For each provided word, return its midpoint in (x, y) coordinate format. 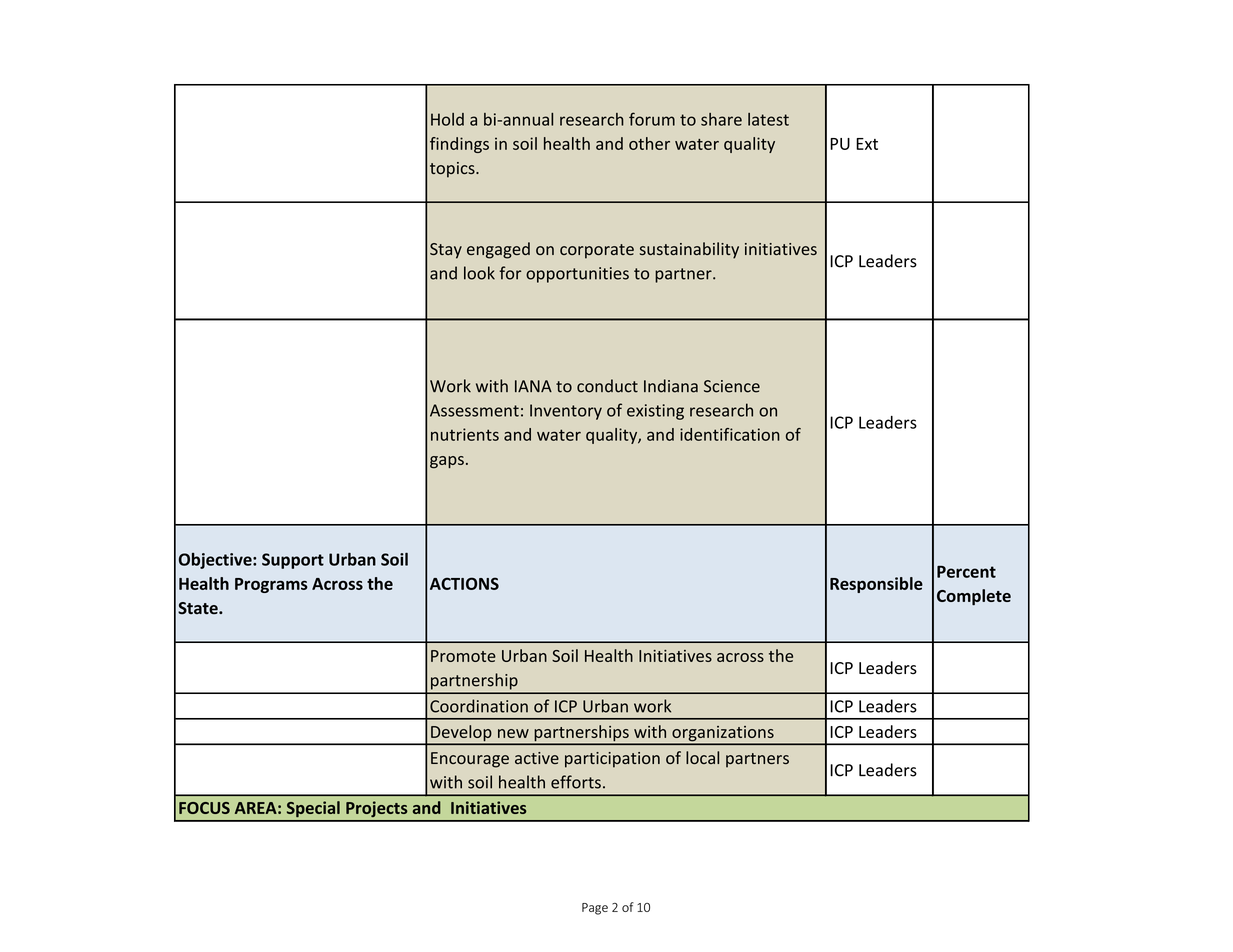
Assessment (474, 410)
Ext (867, 144)
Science (732, 386)
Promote (463, 656)
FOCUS (204, 808)
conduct (607, 386)
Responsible (876, 585)
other (649, 143)
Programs (271, 585)
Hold (447, 119)
